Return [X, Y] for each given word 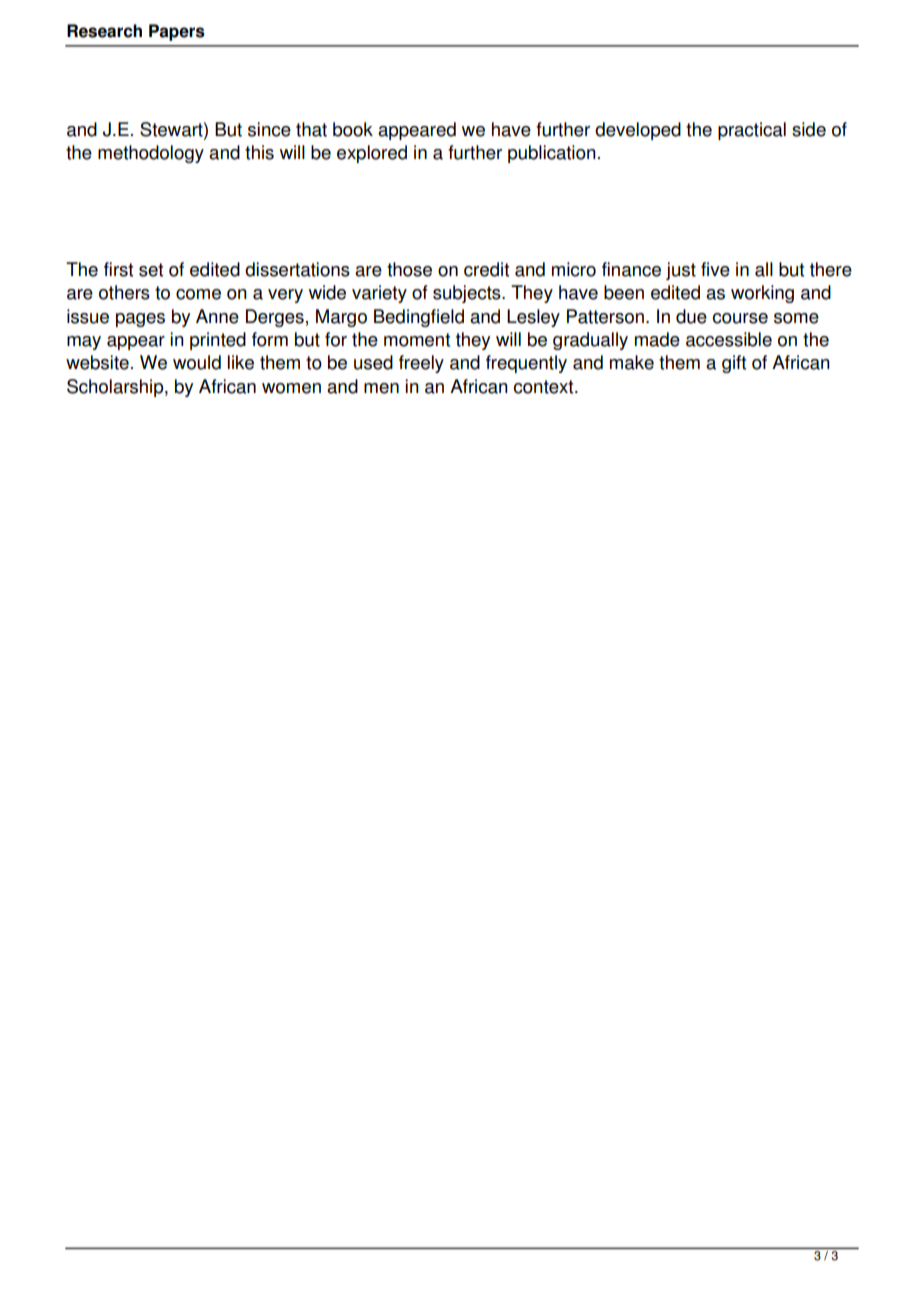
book [353, 129]
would [197, 362]
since [269, 129]
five [715, 269]
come [198, 294]
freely [421, 364]
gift [734, 364]
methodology [151, 154]
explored [372, 154]
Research [104, 31]
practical [752, 131]
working [762, 294]
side [809, 129]
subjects [468, 294]
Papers [177, 32]
